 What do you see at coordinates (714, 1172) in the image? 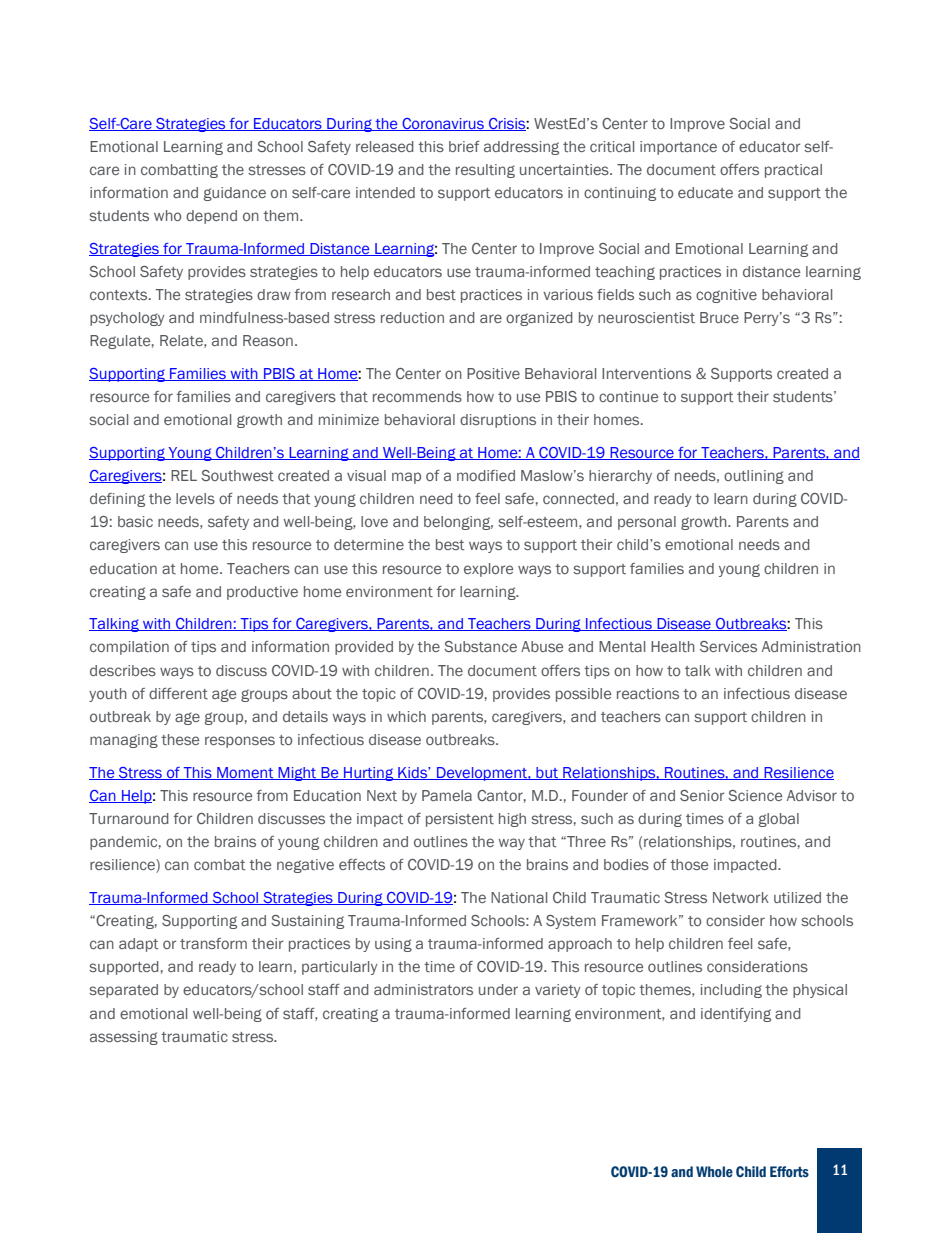
I see `Whole` at bounding box center [714, 1172].
